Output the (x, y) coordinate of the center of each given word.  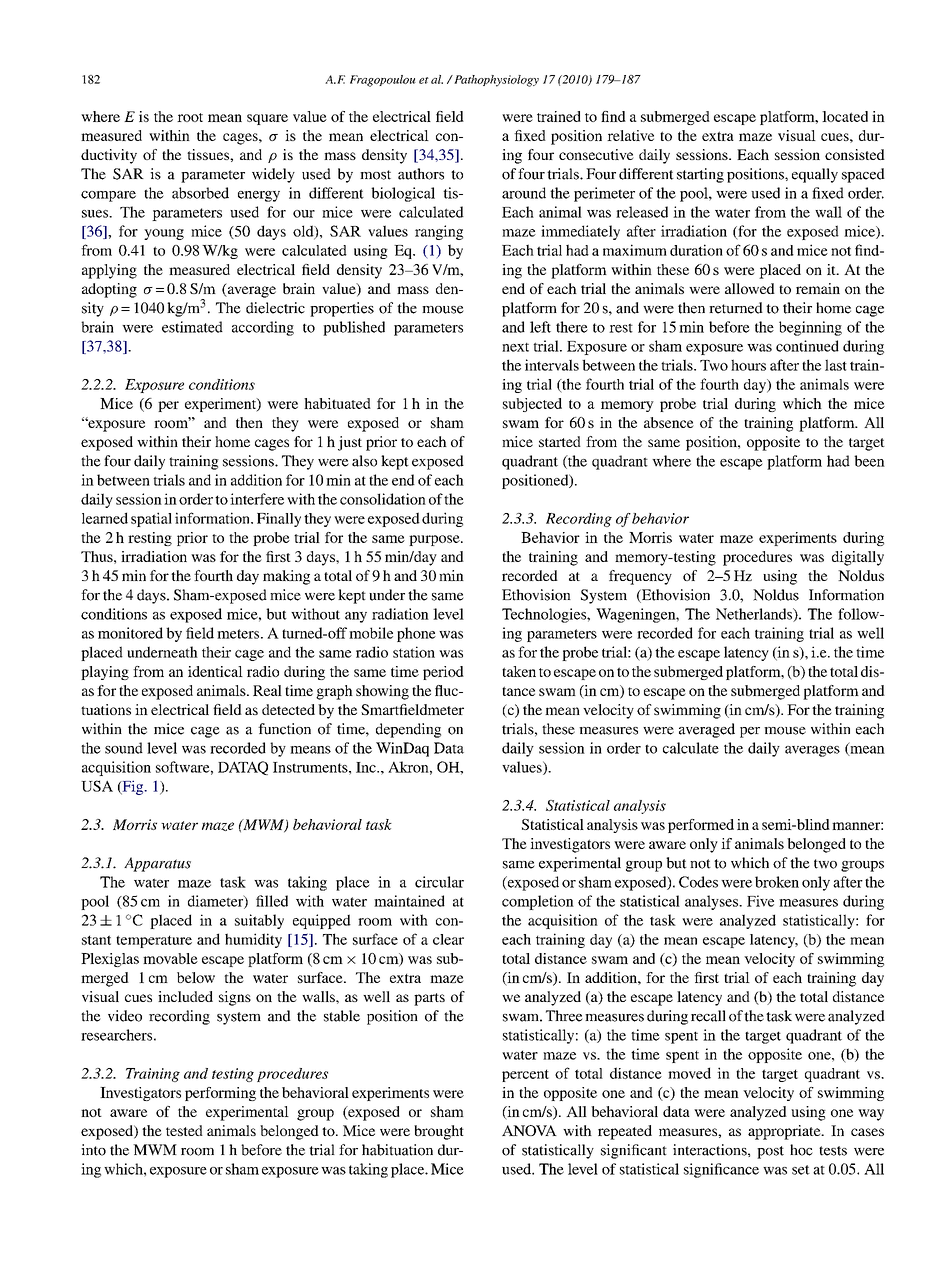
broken (777, 882)
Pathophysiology (495, 81)
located (845, 116)
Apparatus (157, 864)
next (515, 347)
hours (748, 365)
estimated (192, 327)
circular (439, 882)
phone (416, 634)
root (190, 117)
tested (184, 1130)
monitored (130, 633)
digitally (858, 558)
